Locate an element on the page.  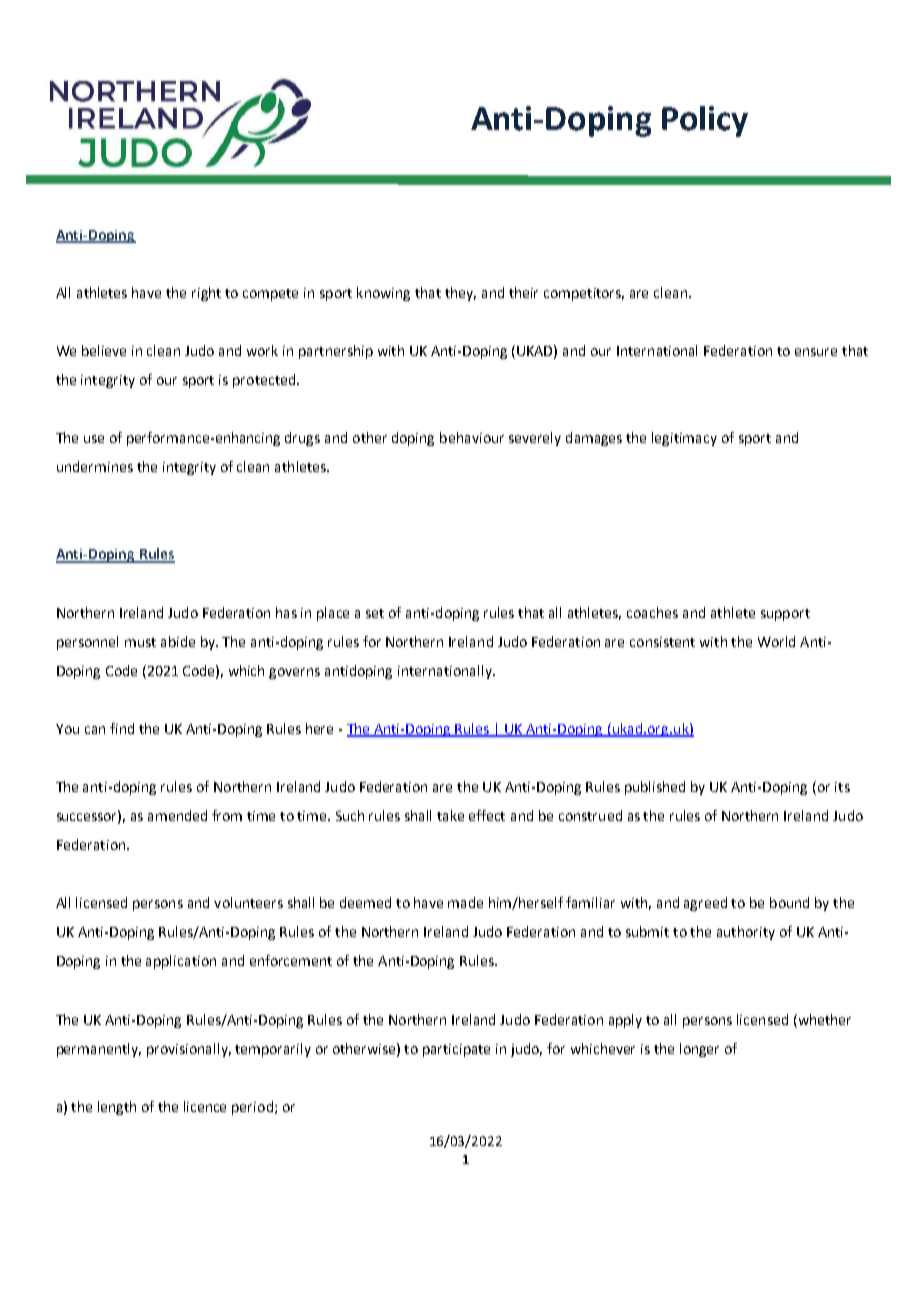
Policy is located at coordinates (705, 121).
